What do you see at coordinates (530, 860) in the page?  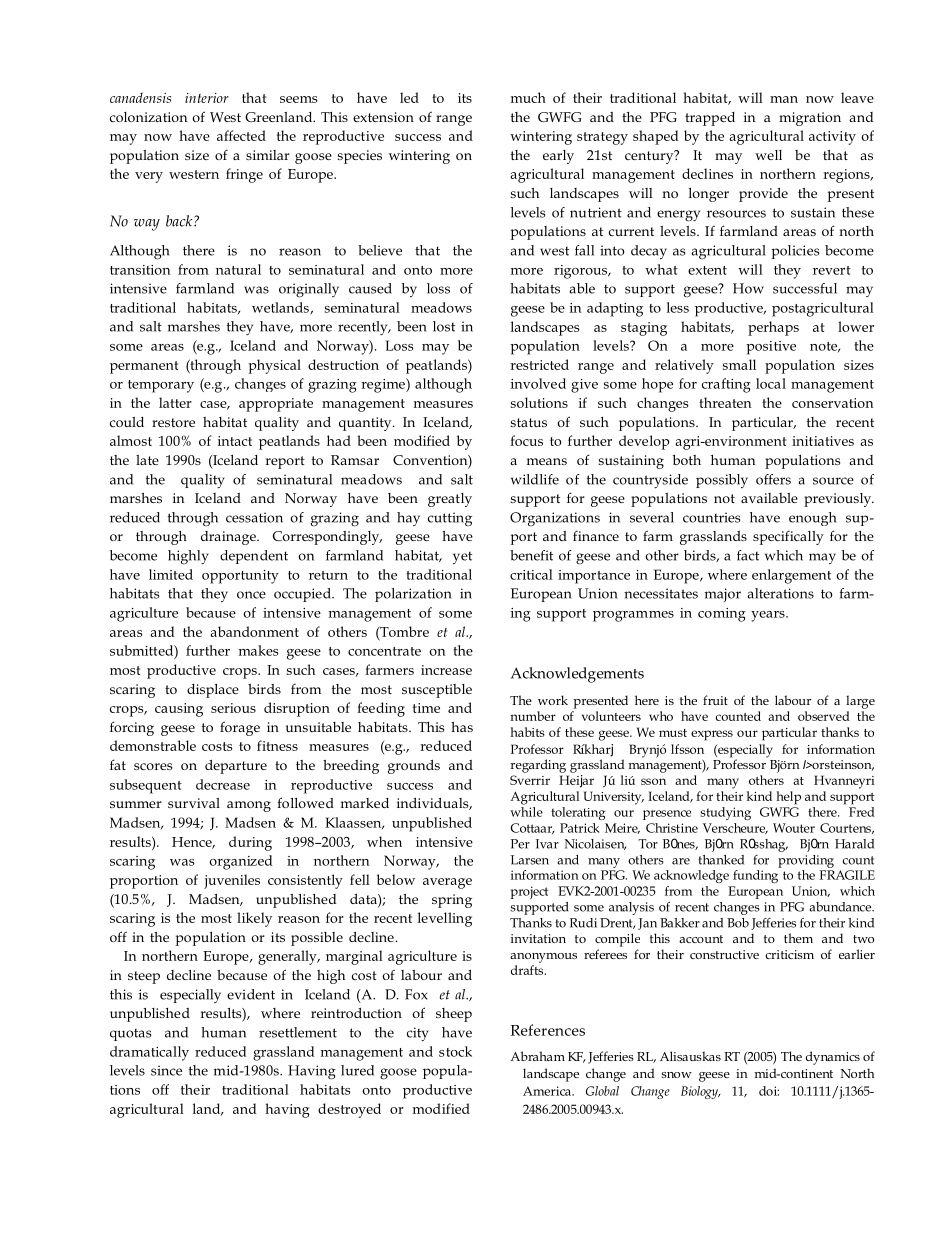 I see `Larsen` at bounding box center [530, 860].
